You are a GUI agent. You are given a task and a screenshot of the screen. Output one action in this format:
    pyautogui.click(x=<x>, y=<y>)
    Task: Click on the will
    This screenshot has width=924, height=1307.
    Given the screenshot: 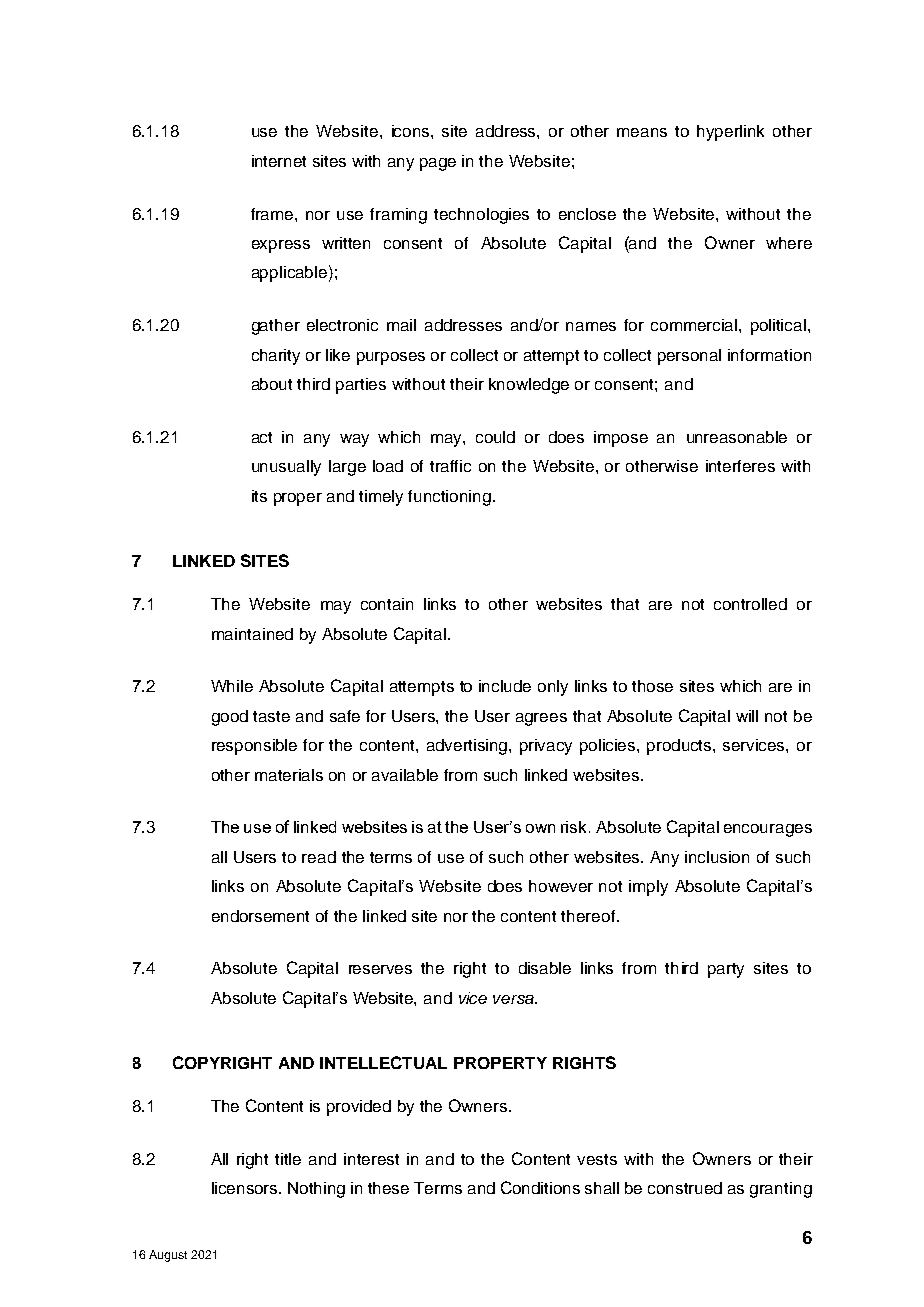 What is the action you would take?
    pyautogui.click(x=747, y=716)
